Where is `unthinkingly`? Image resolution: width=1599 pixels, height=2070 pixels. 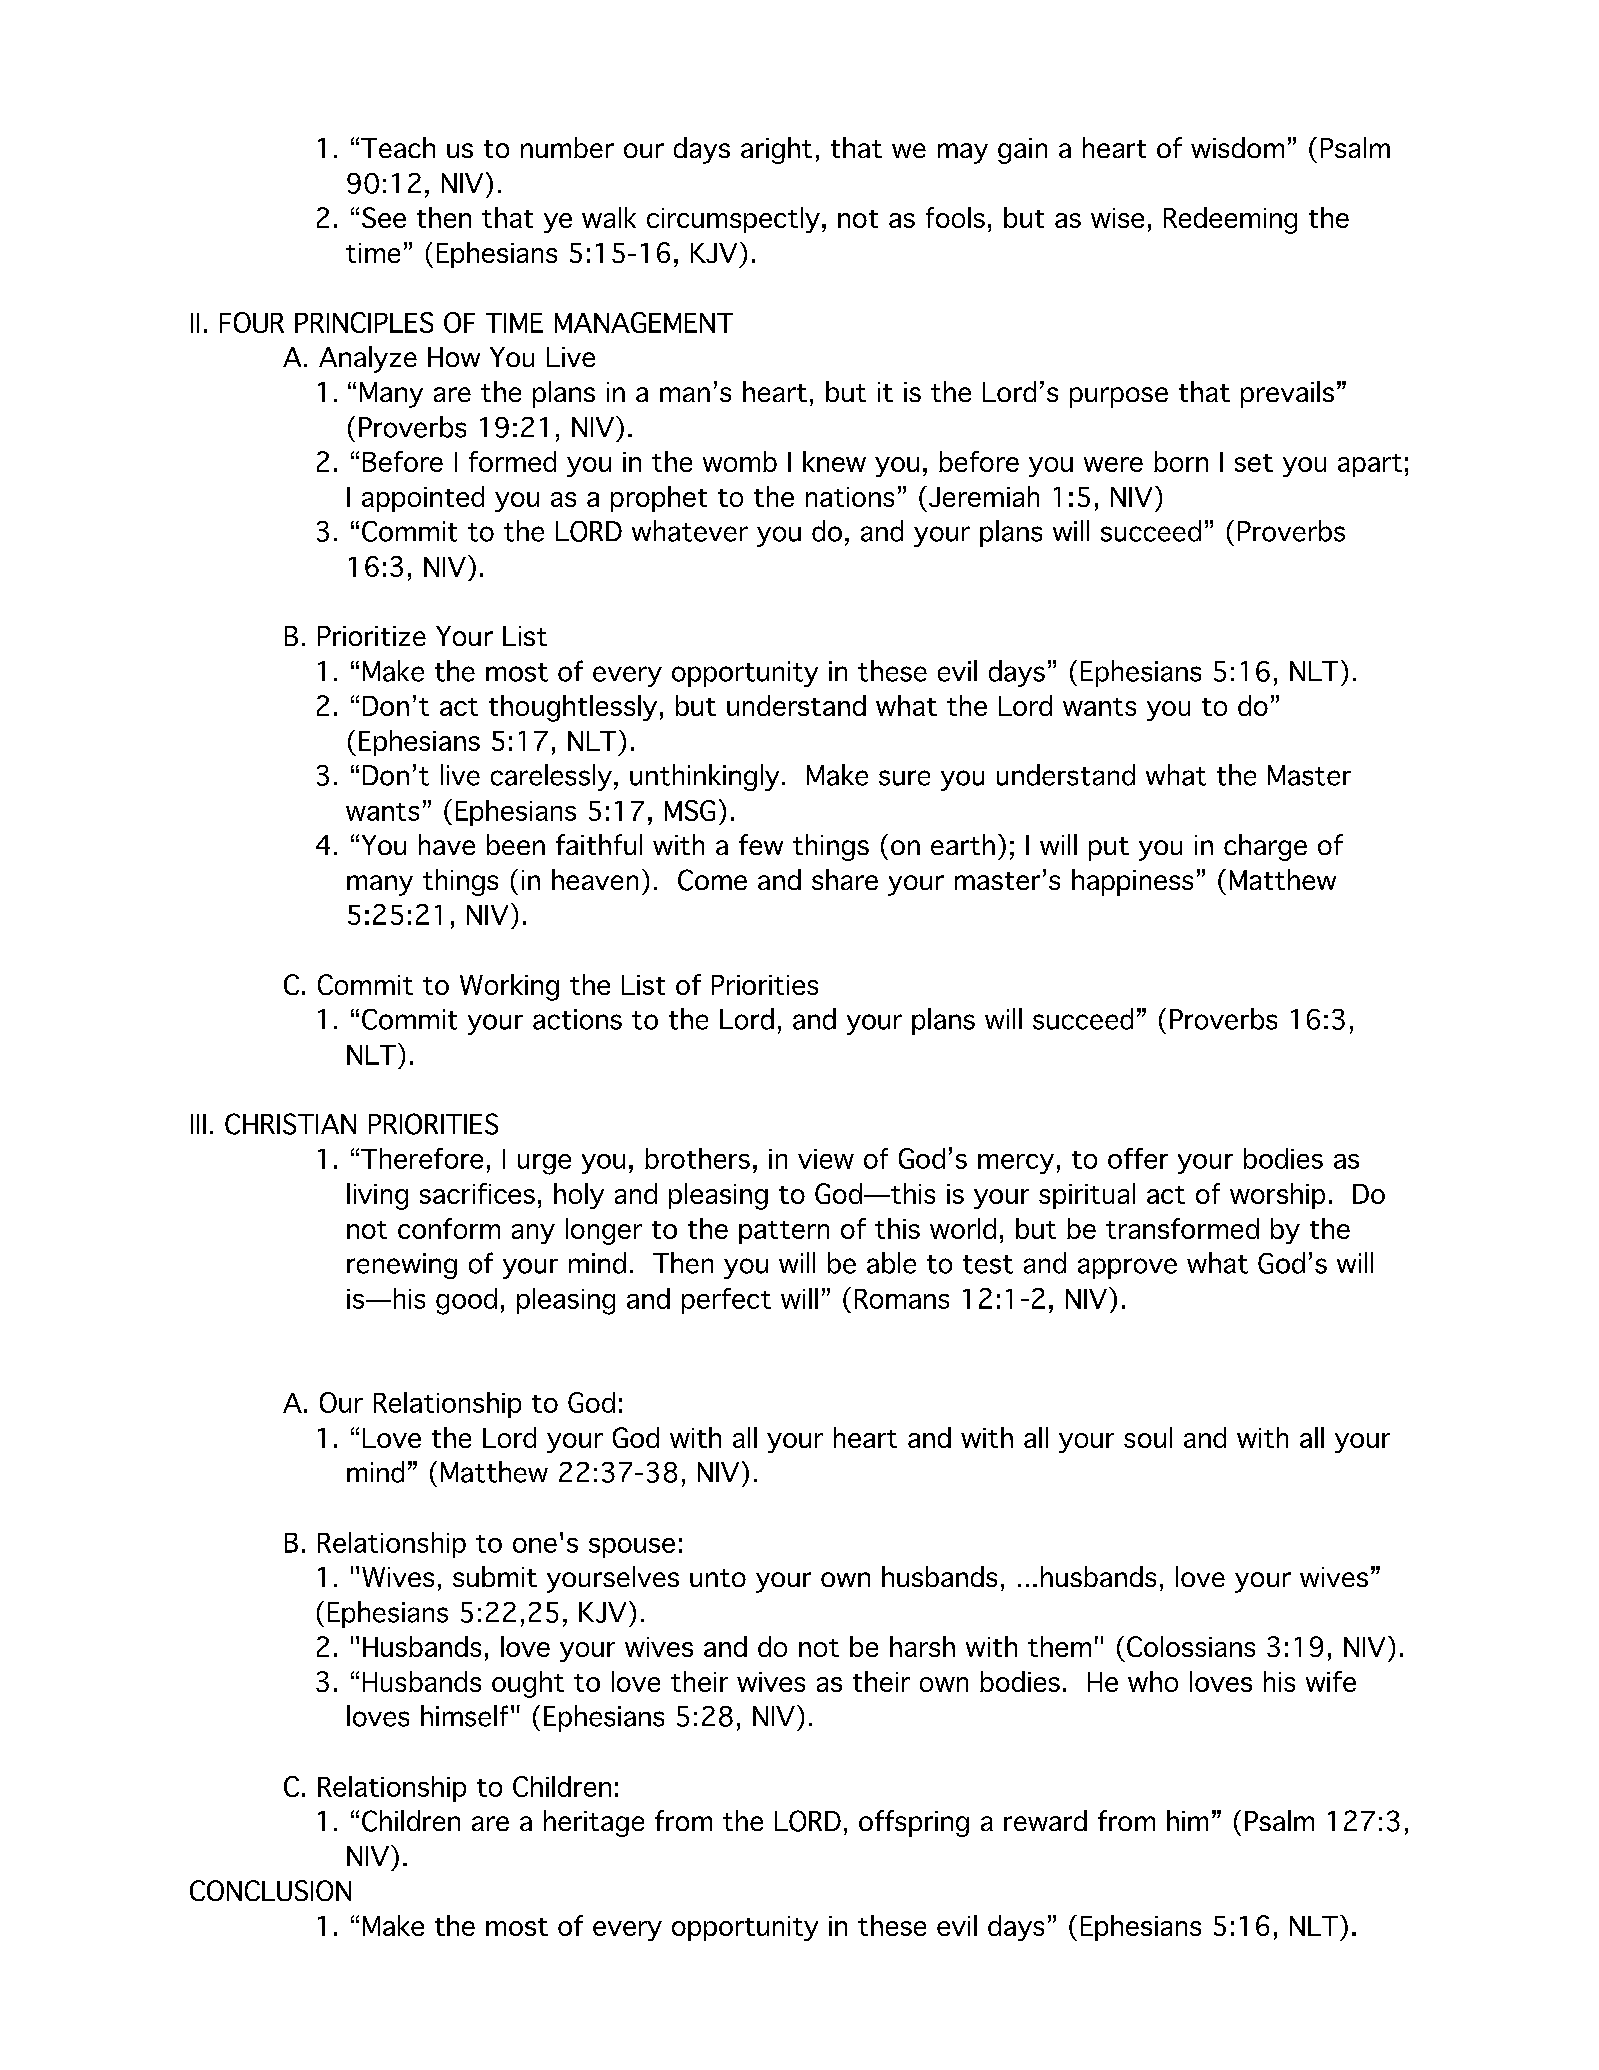 unthinkingly is located at coordinates (704, 777).
